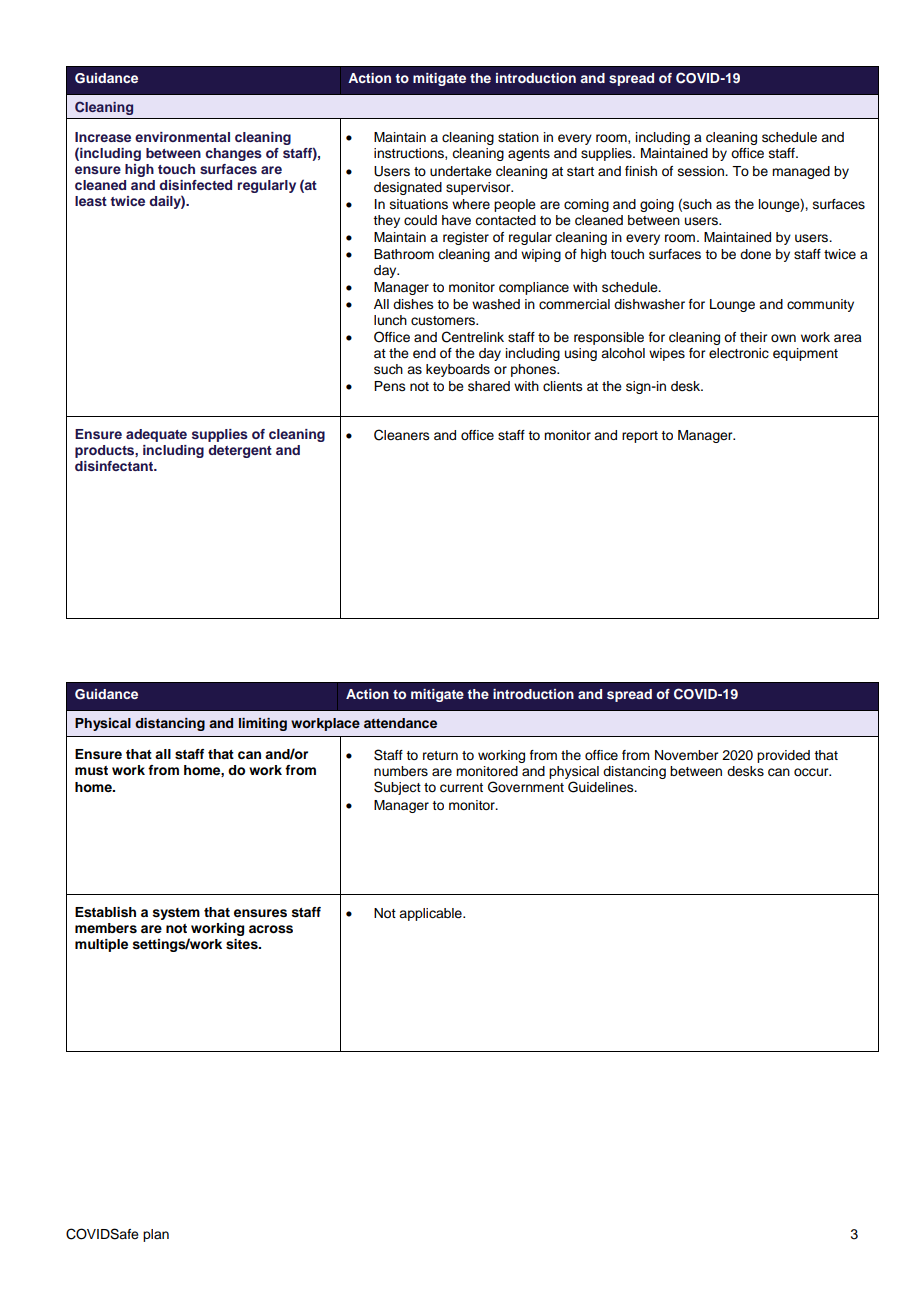 The image size is (924, 1308). Describe the element at coordinates (783, 756) in the screenshot. I see `provided` at that location.
